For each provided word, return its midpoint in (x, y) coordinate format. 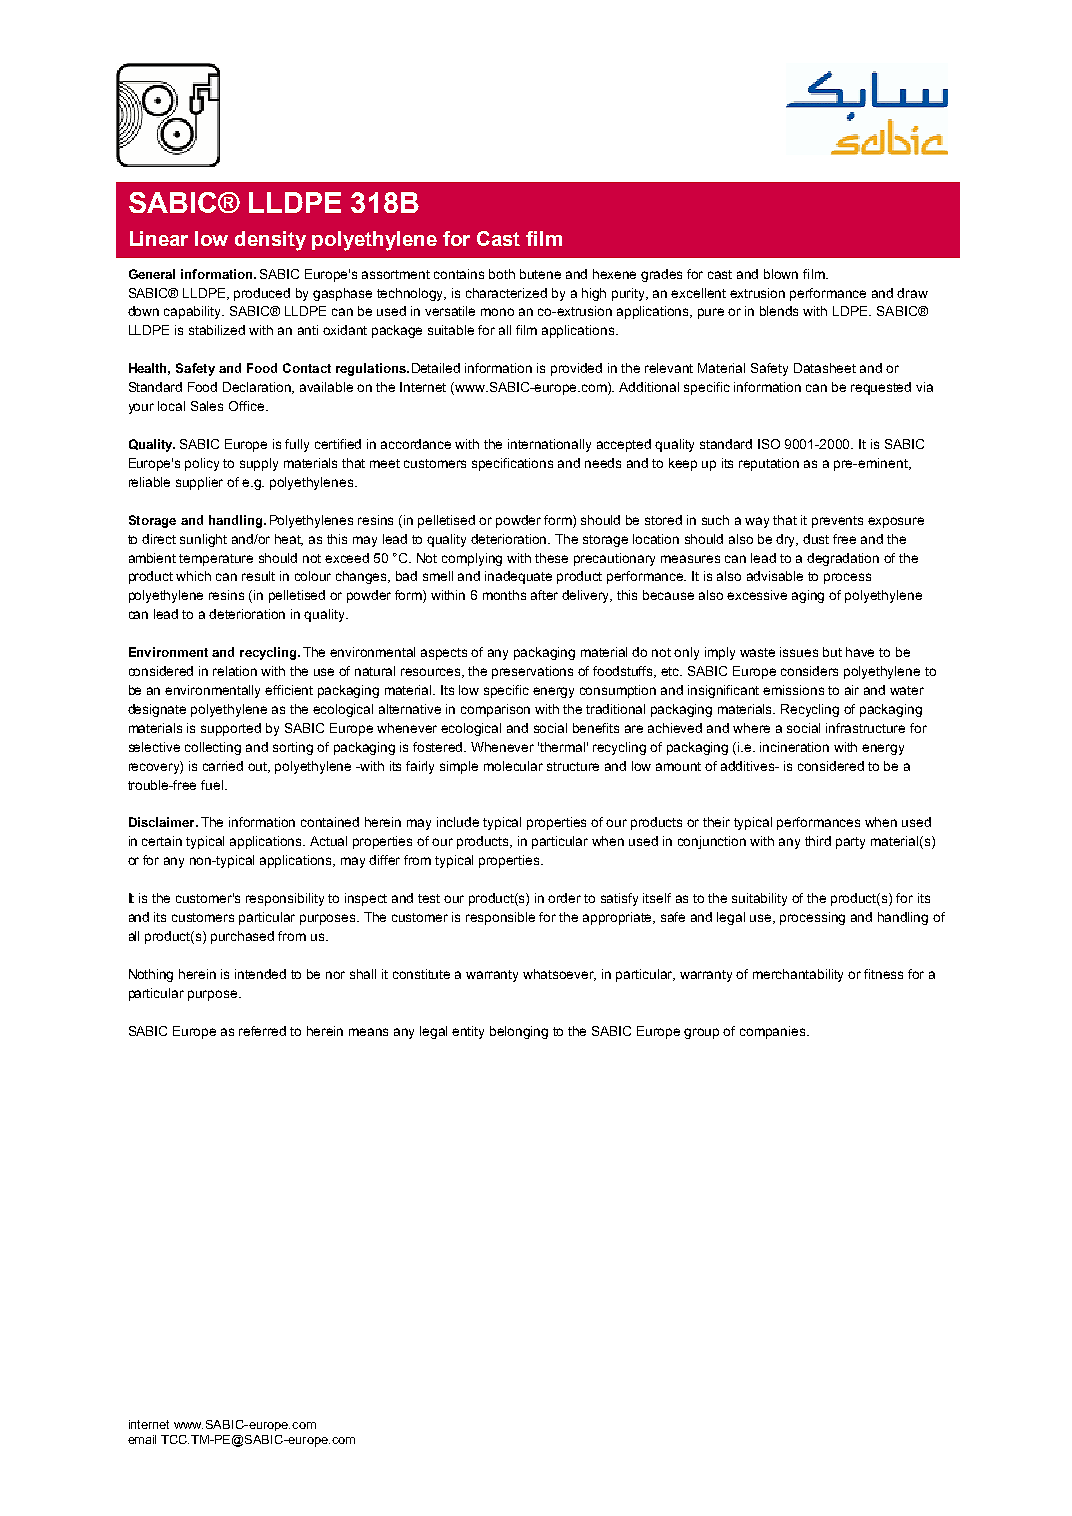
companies (774, 1032)
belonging (519, 1032)
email (142, 1439)
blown (781, 274)
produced (262, 294)
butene (540, 274)
